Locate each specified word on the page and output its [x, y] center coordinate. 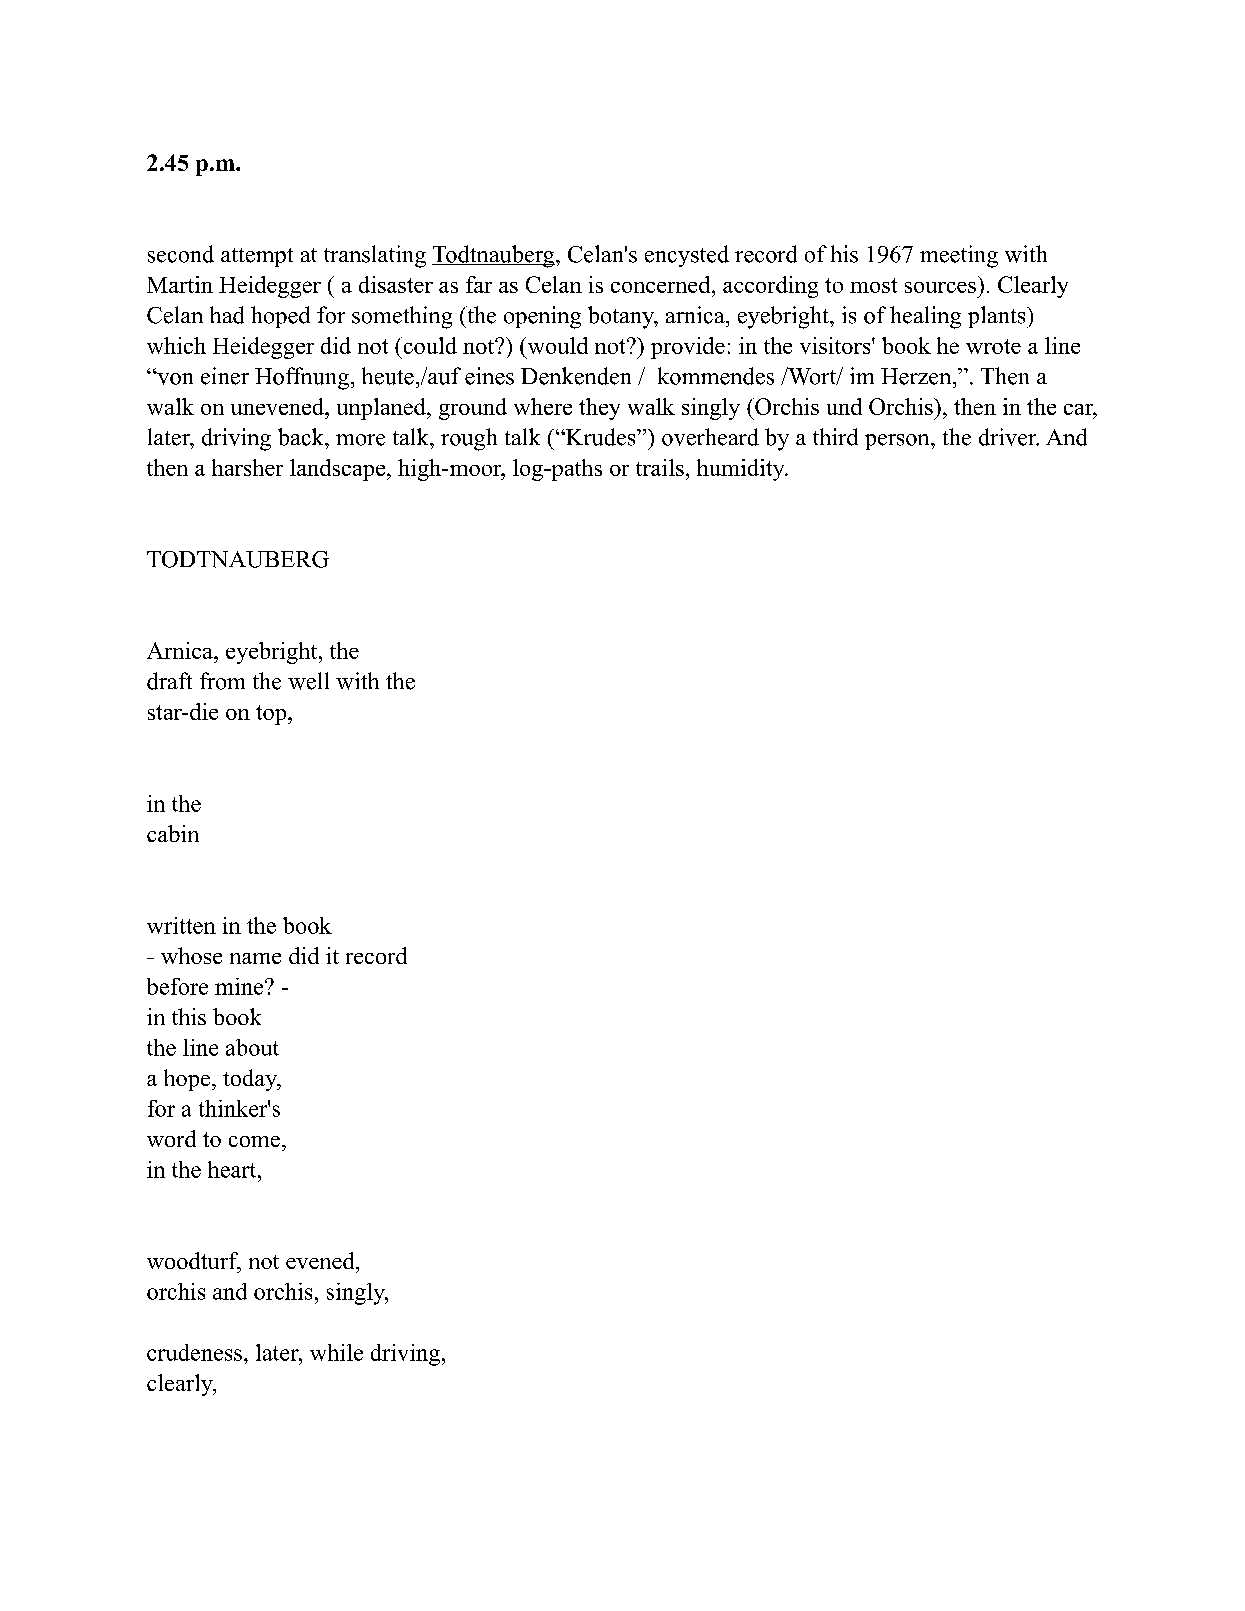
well [308, 681]
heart [233, 1169]
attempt [257, 257]
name [255, 958]
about [252, 1047]
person [898, 442]
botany [622, 317]
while [336, 1352]
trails [660, 467]
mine [240, 986]
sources [940, 287]
